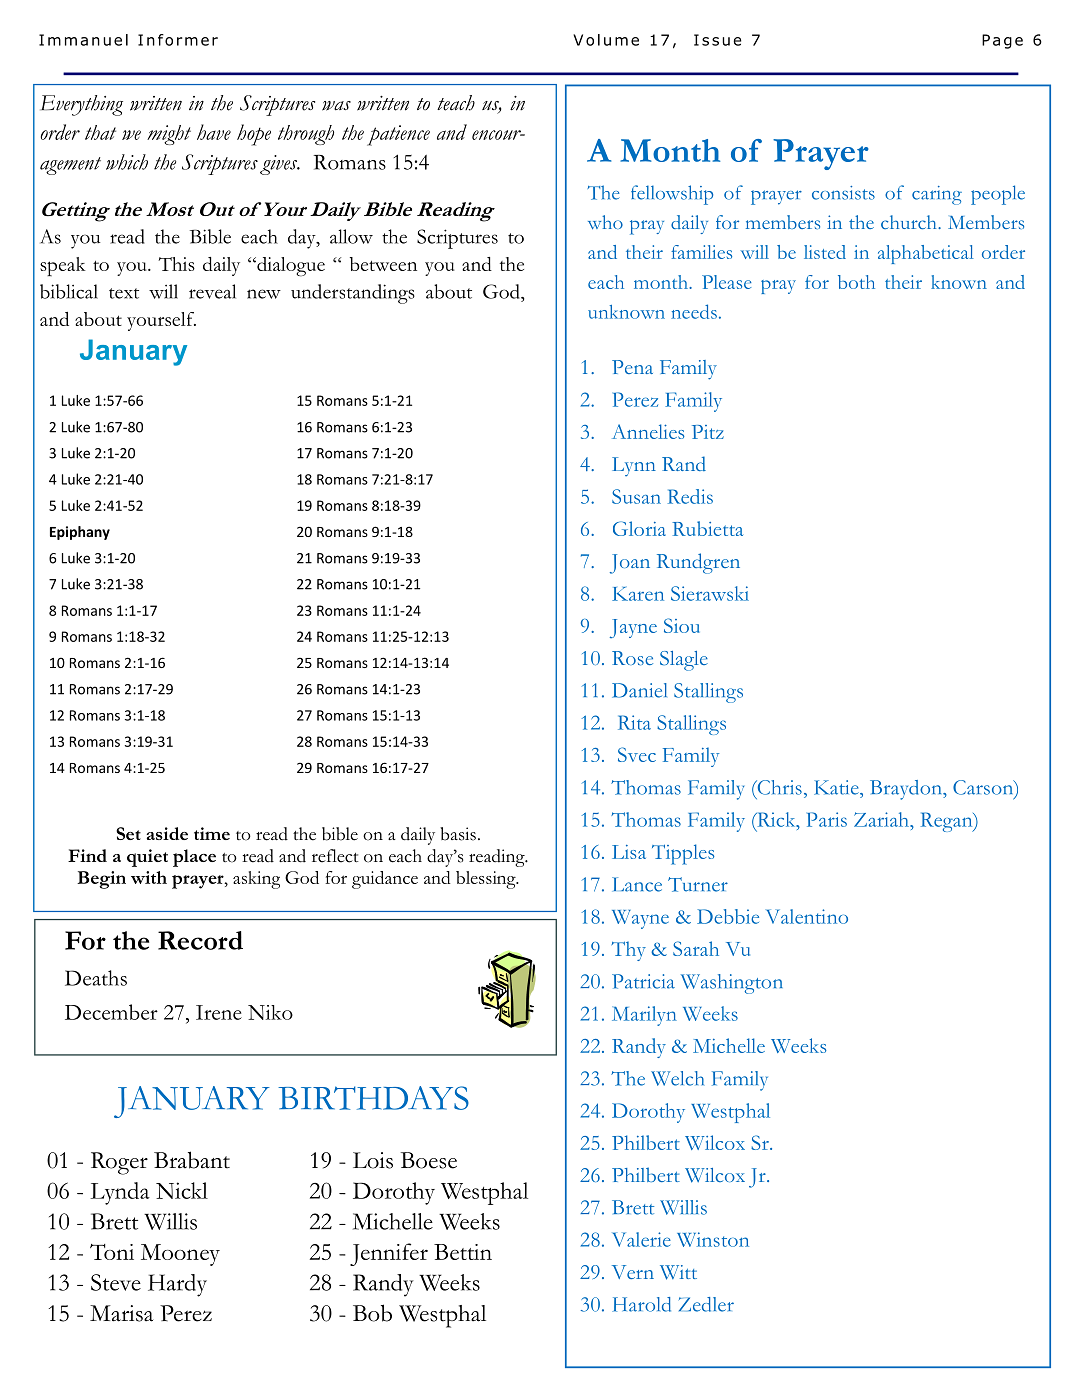 This document has height=1400, width=1082. I want to click on patience, so click(398, 135).
